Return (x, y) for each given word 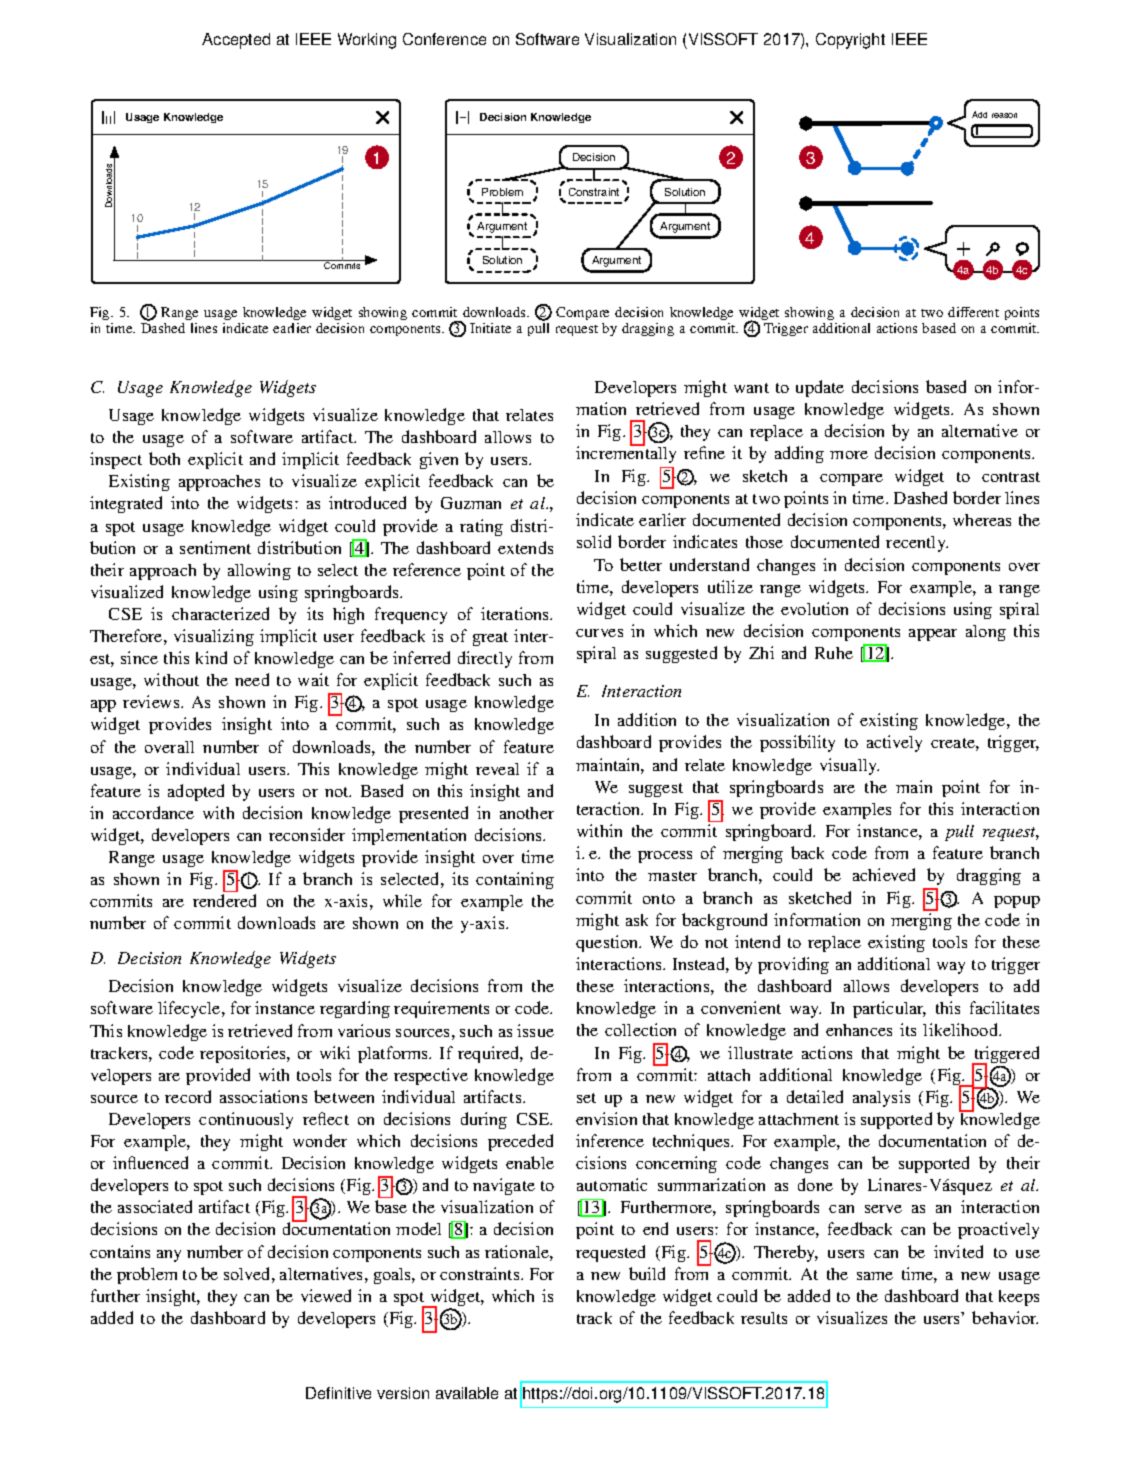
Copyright (850, 41)
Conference (444, 39)
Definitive (338, 1393)
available (467, 1393)
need (252, 679)
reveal (497, 769)
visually (849, 766)
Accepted (236, 41)
